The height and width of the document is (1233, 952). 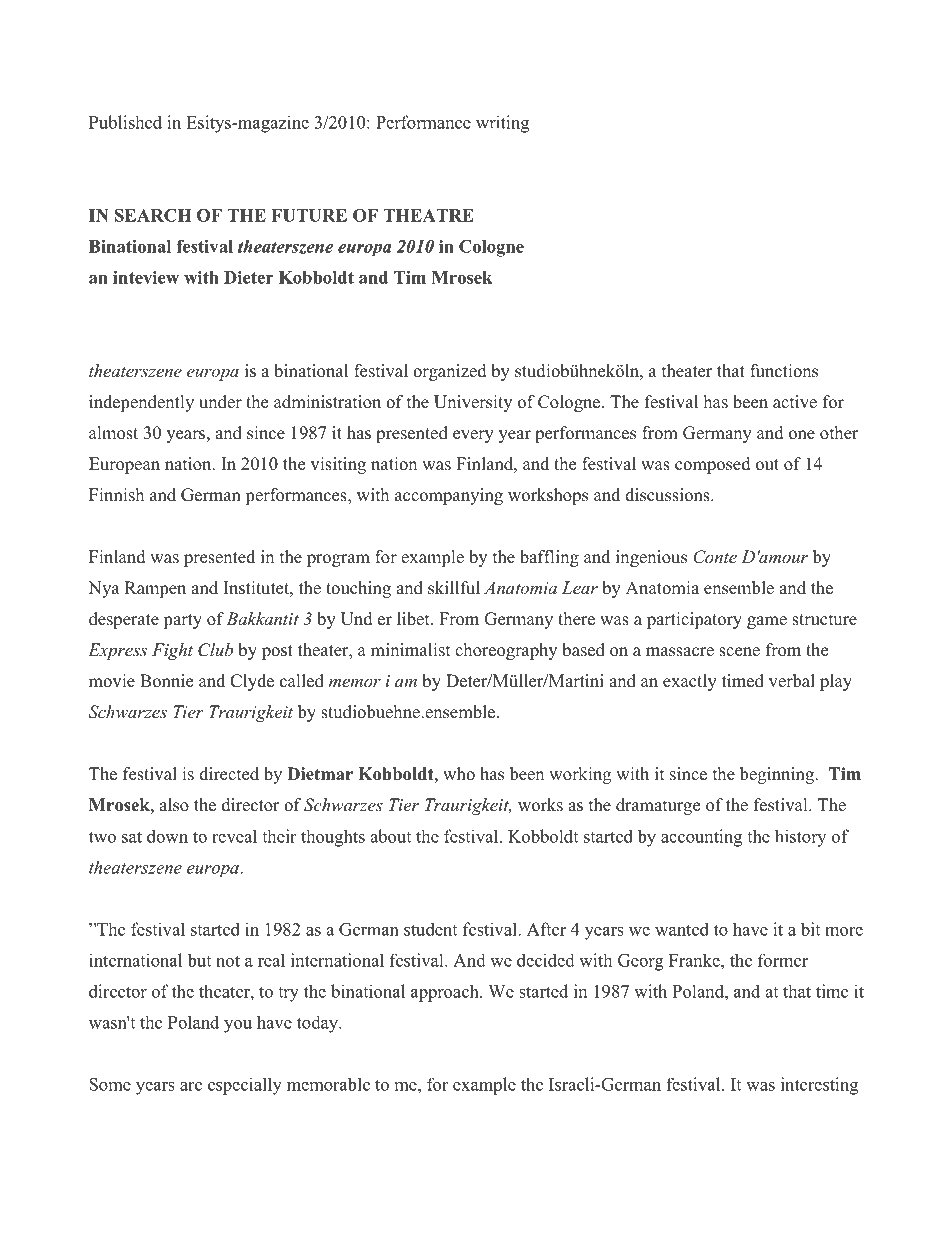 What do you see at coordinates (454, 588) in the document?
I see `skillful` at bounding box center [454, 588].
